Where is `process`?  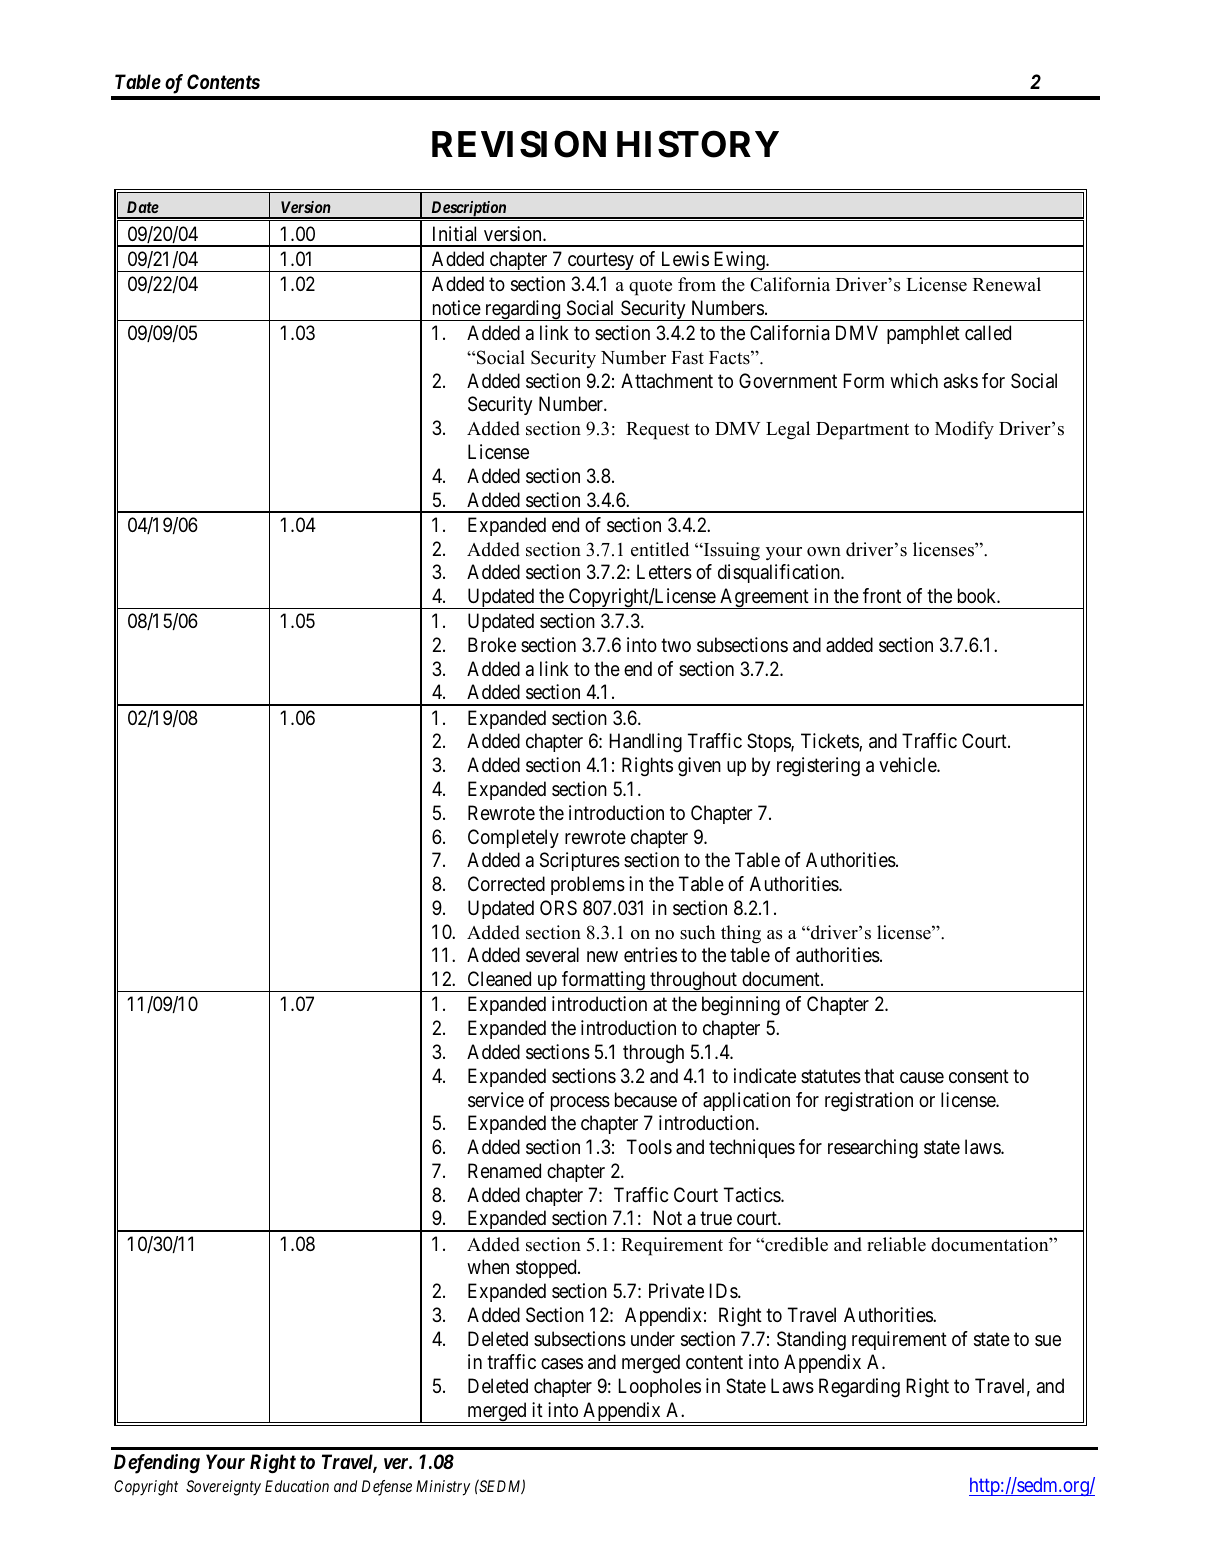
process is located at coordinates (580, 1103).
